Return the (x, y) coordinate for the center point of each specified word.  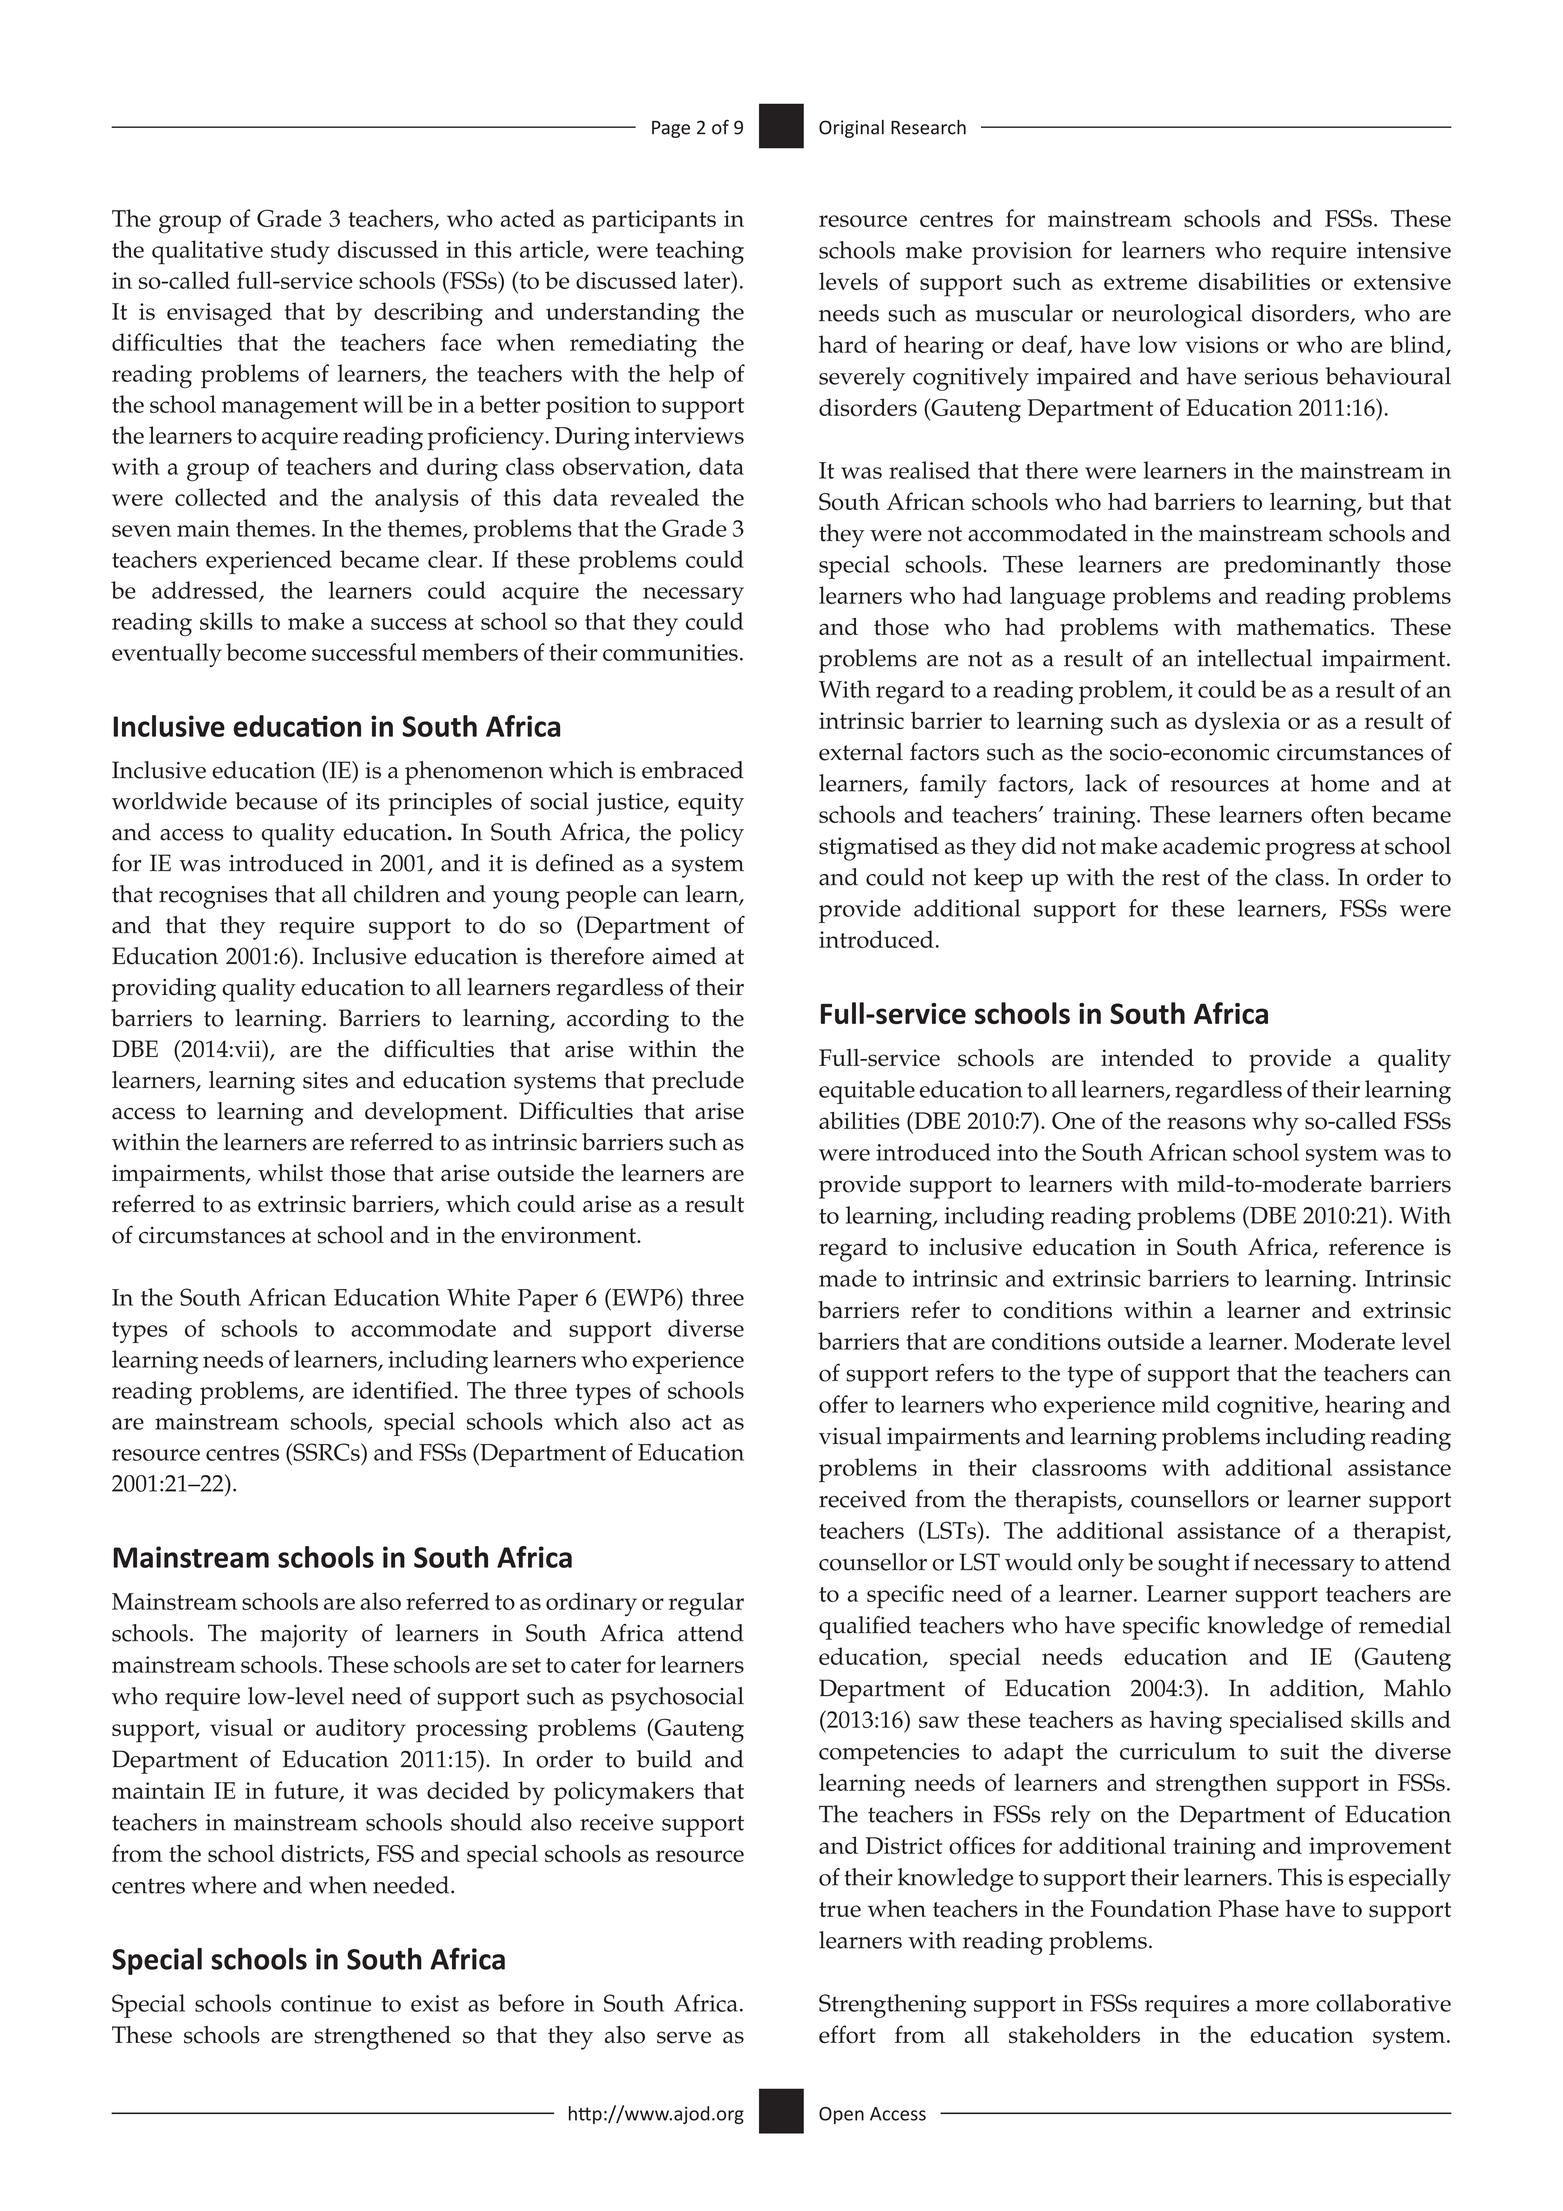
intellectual (1254, 658)
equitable (867, 1092)
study (300, 252)
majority (304, 1636)
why (1275, 1124)
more (1282, 2006)
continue (326, 2003)
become (266, 652)
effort (847, 2034)
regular (706, 1604)
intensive (1404, 250)
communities (670, 652)
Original (851, 129)
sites (325, 1080)
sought (1194, 1565)
